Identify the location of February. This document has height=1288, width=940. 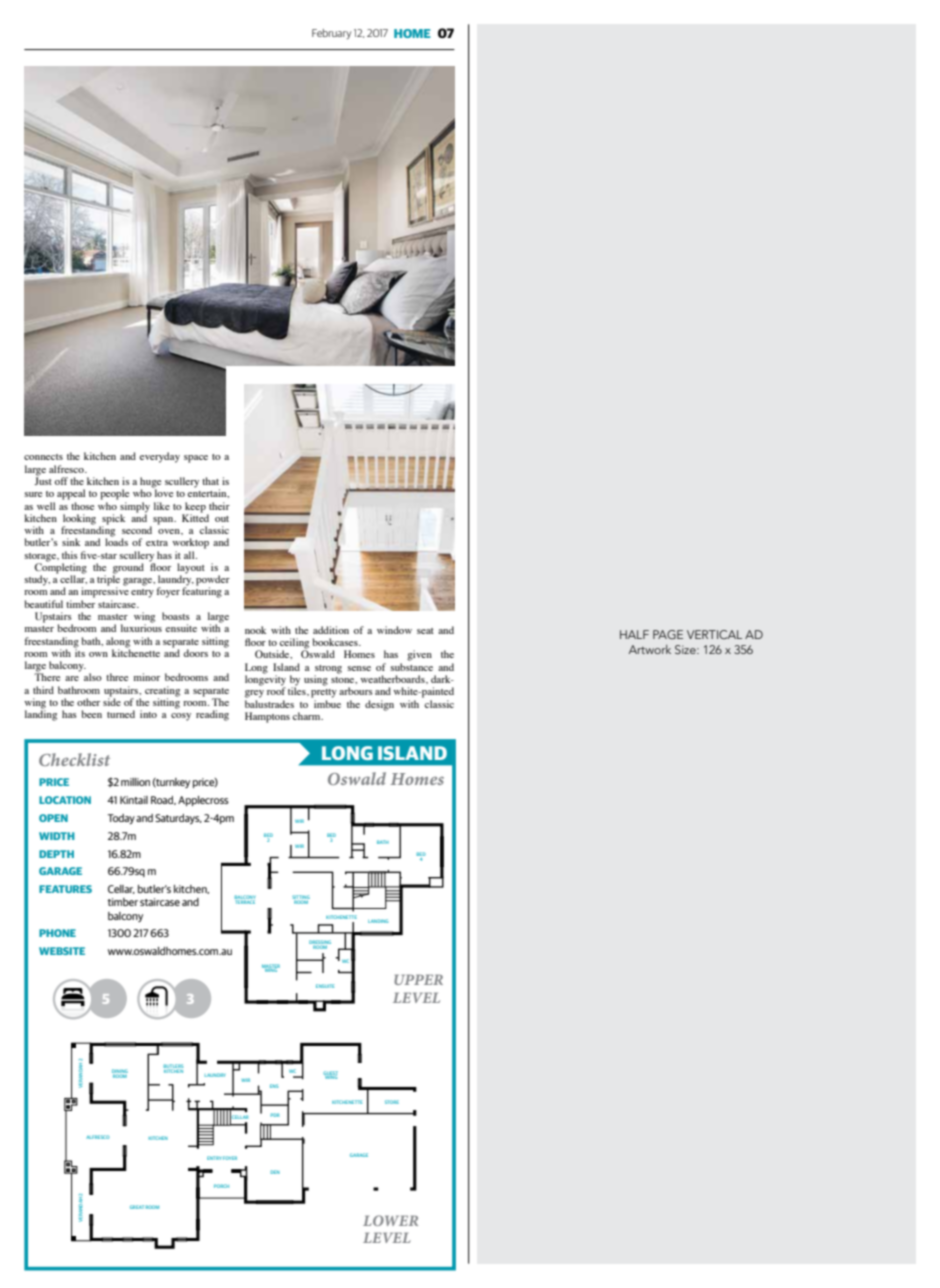
(331, 34).
